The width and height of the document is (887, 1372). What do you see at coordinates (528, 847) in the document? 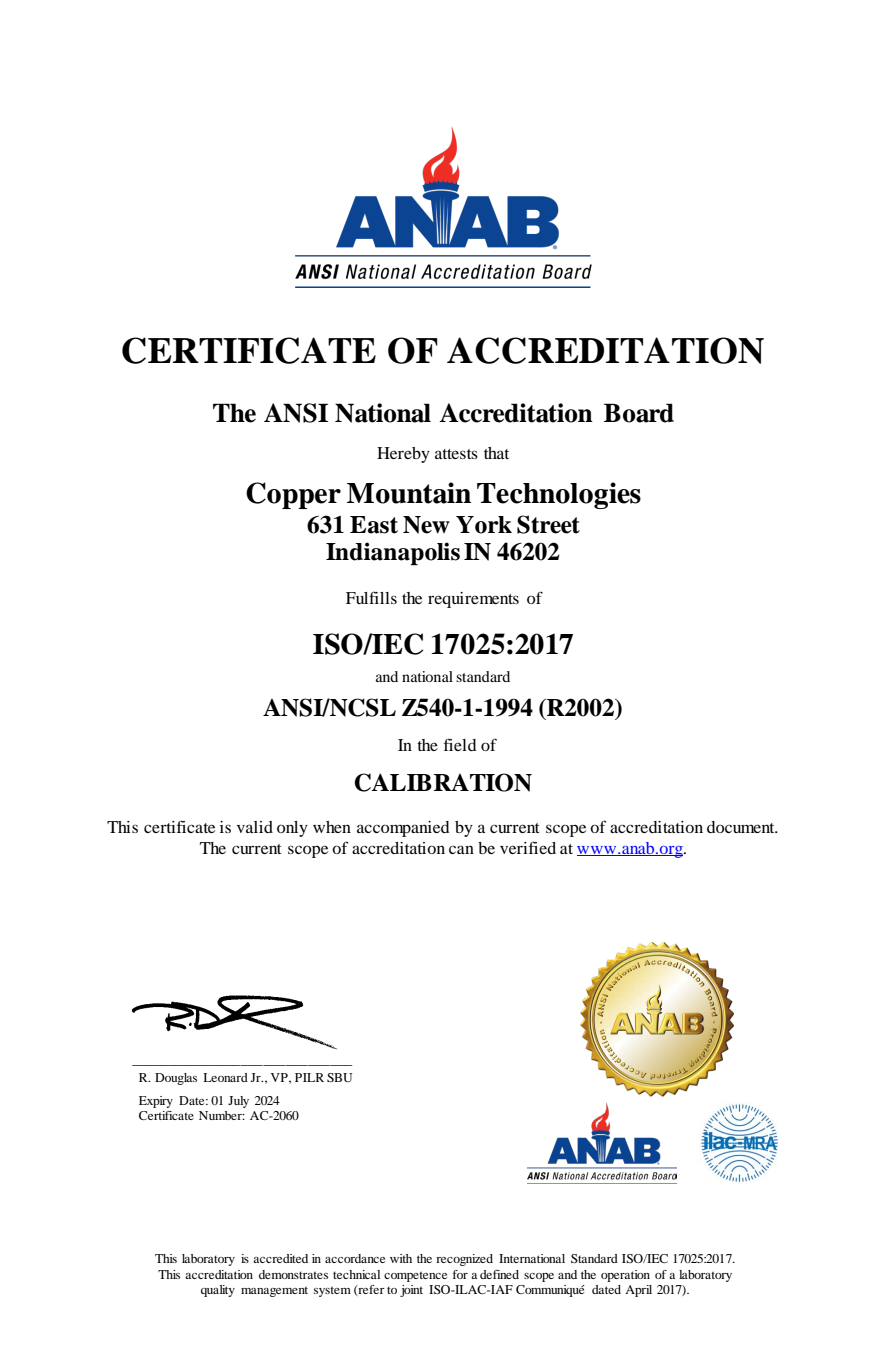
I see `verified` at bounding box center [528, 847].
